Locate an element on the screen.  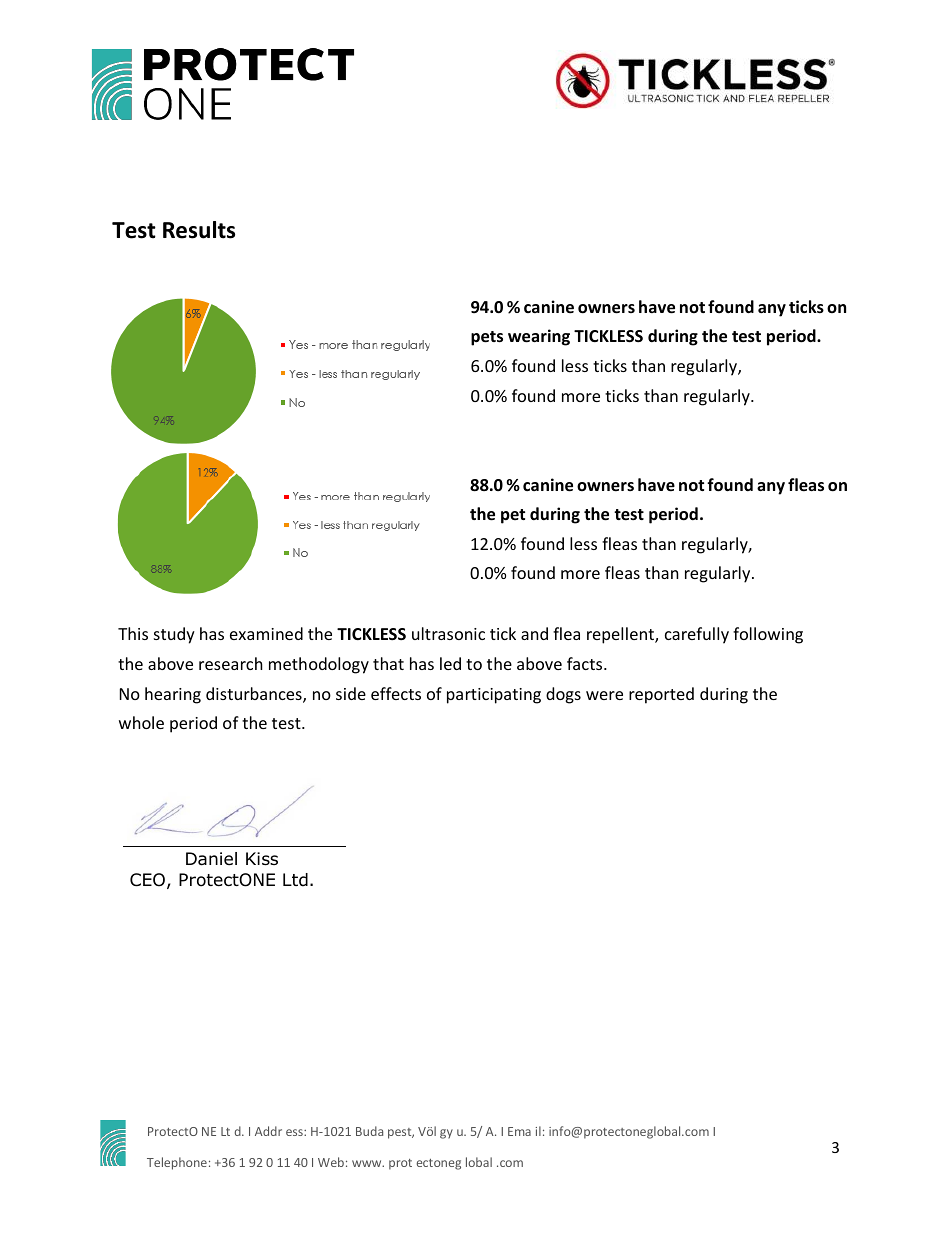
Results is located at coordinates (199, 230).
